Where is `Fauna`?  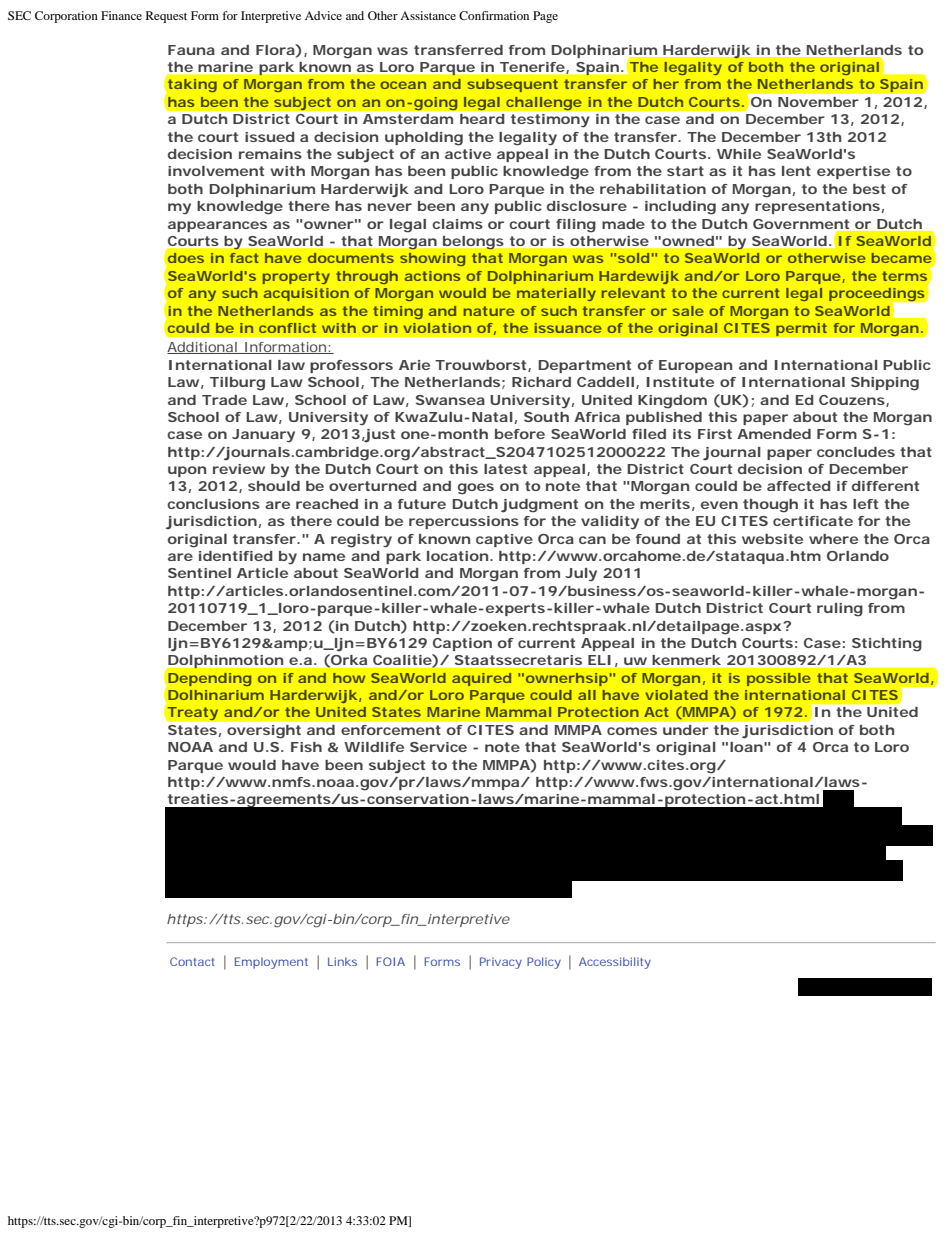 Fauna is located at coordinates (191, 50).
